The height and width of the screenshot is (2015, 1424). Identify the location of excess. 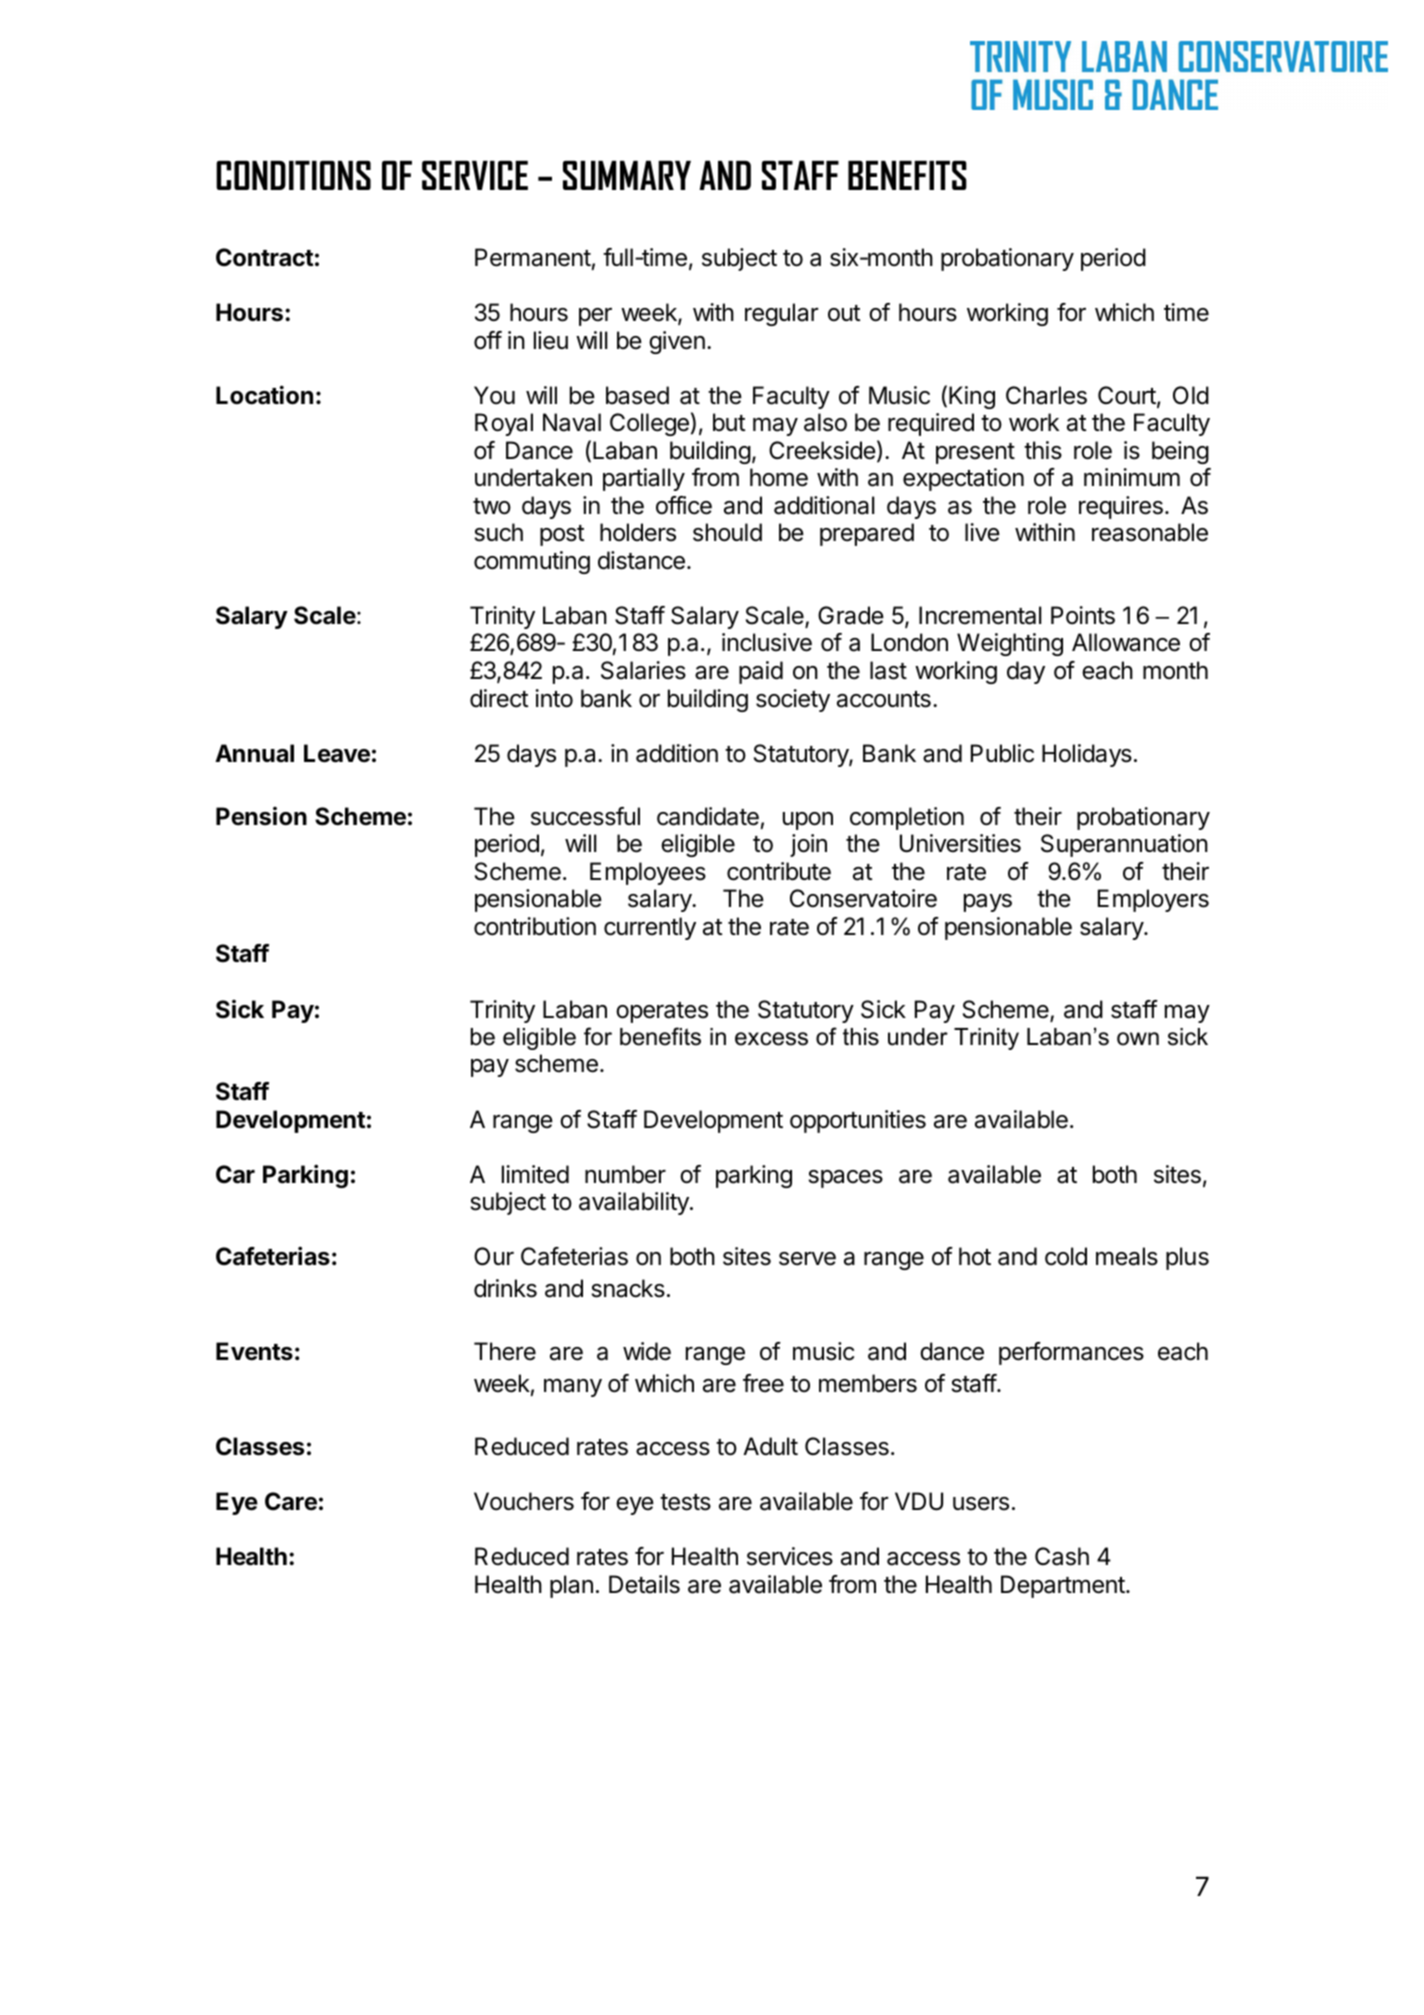
(771, 1039).
